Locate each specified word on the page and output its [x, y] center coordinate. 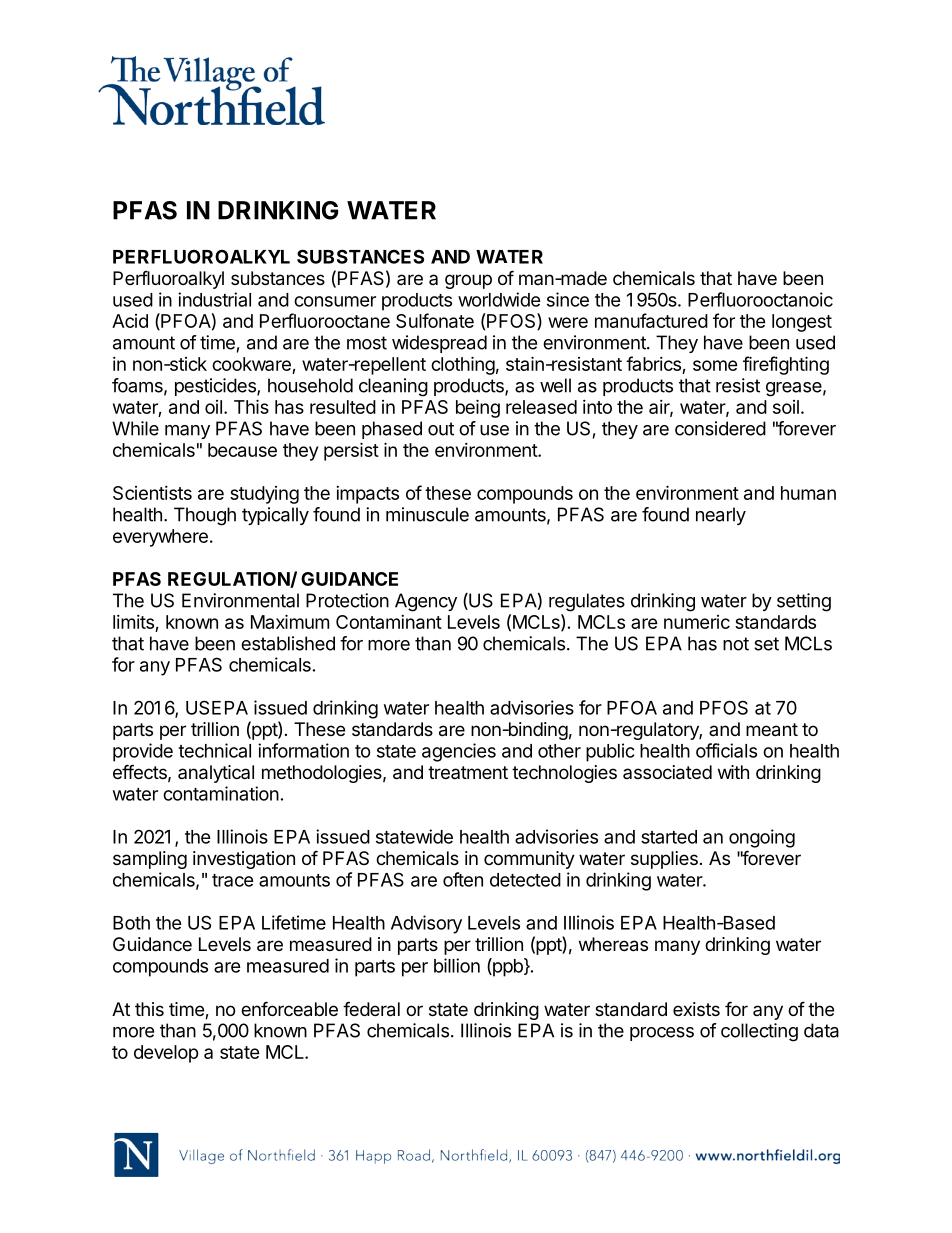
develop [166, 1054]
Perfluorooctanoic [760, 299]
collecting [759, 1032]
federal [371, 1009]
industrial [214, 299]
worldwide [499, 299]
